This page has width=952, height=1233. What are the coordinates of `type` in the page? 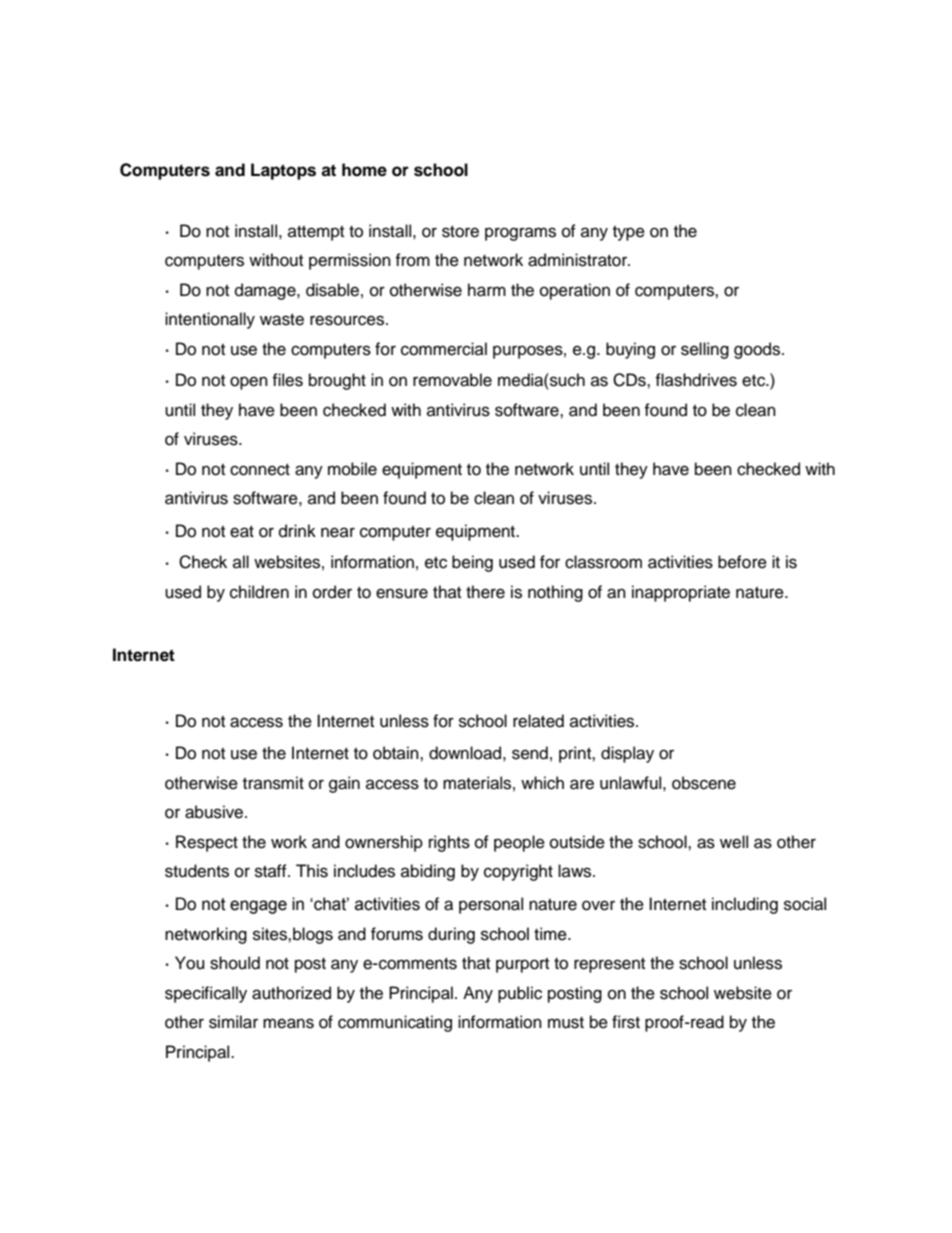 It's located at (629, 233).
